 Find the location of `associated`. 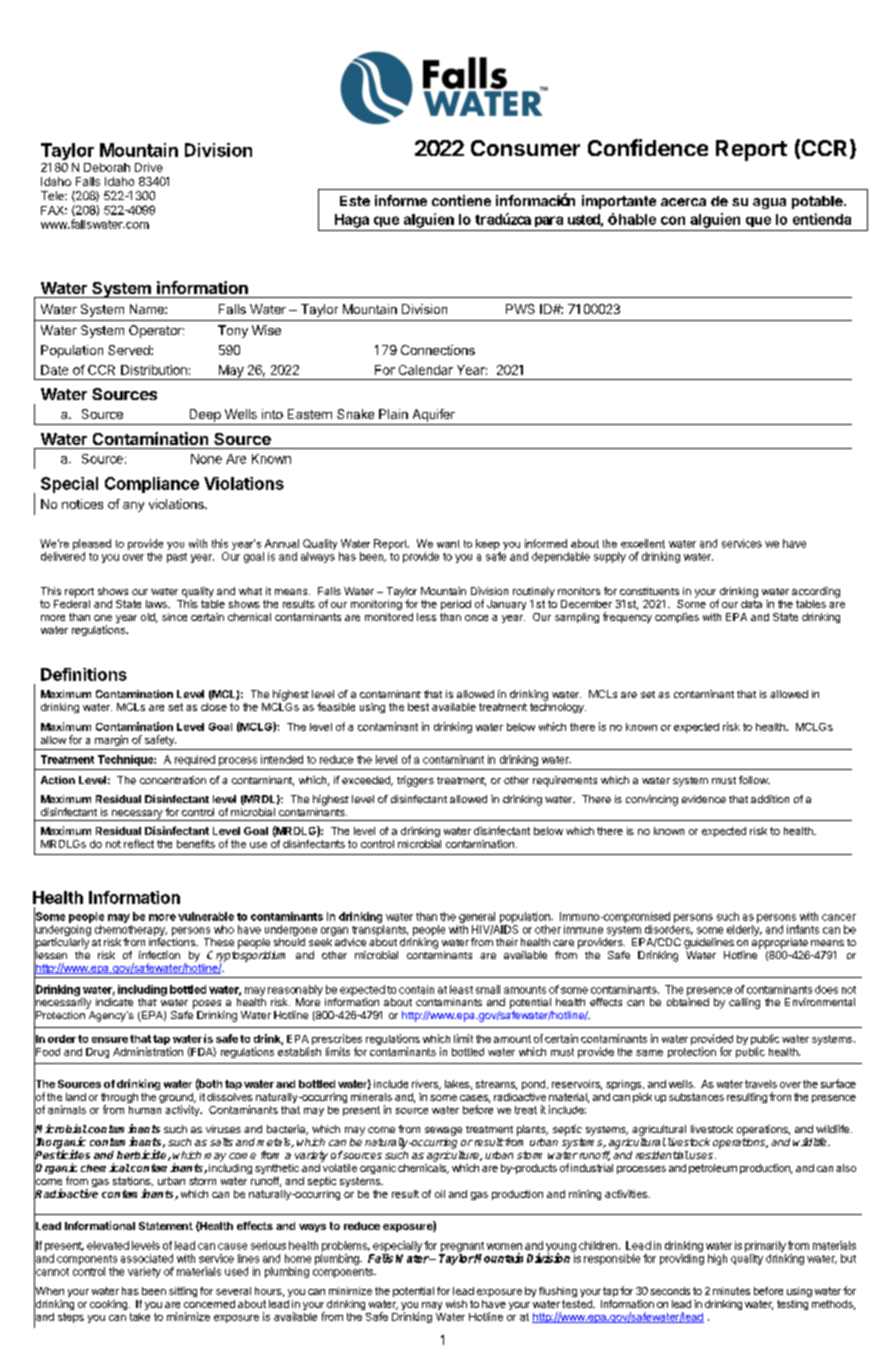

associated is located at coordinates (147, 1258).
